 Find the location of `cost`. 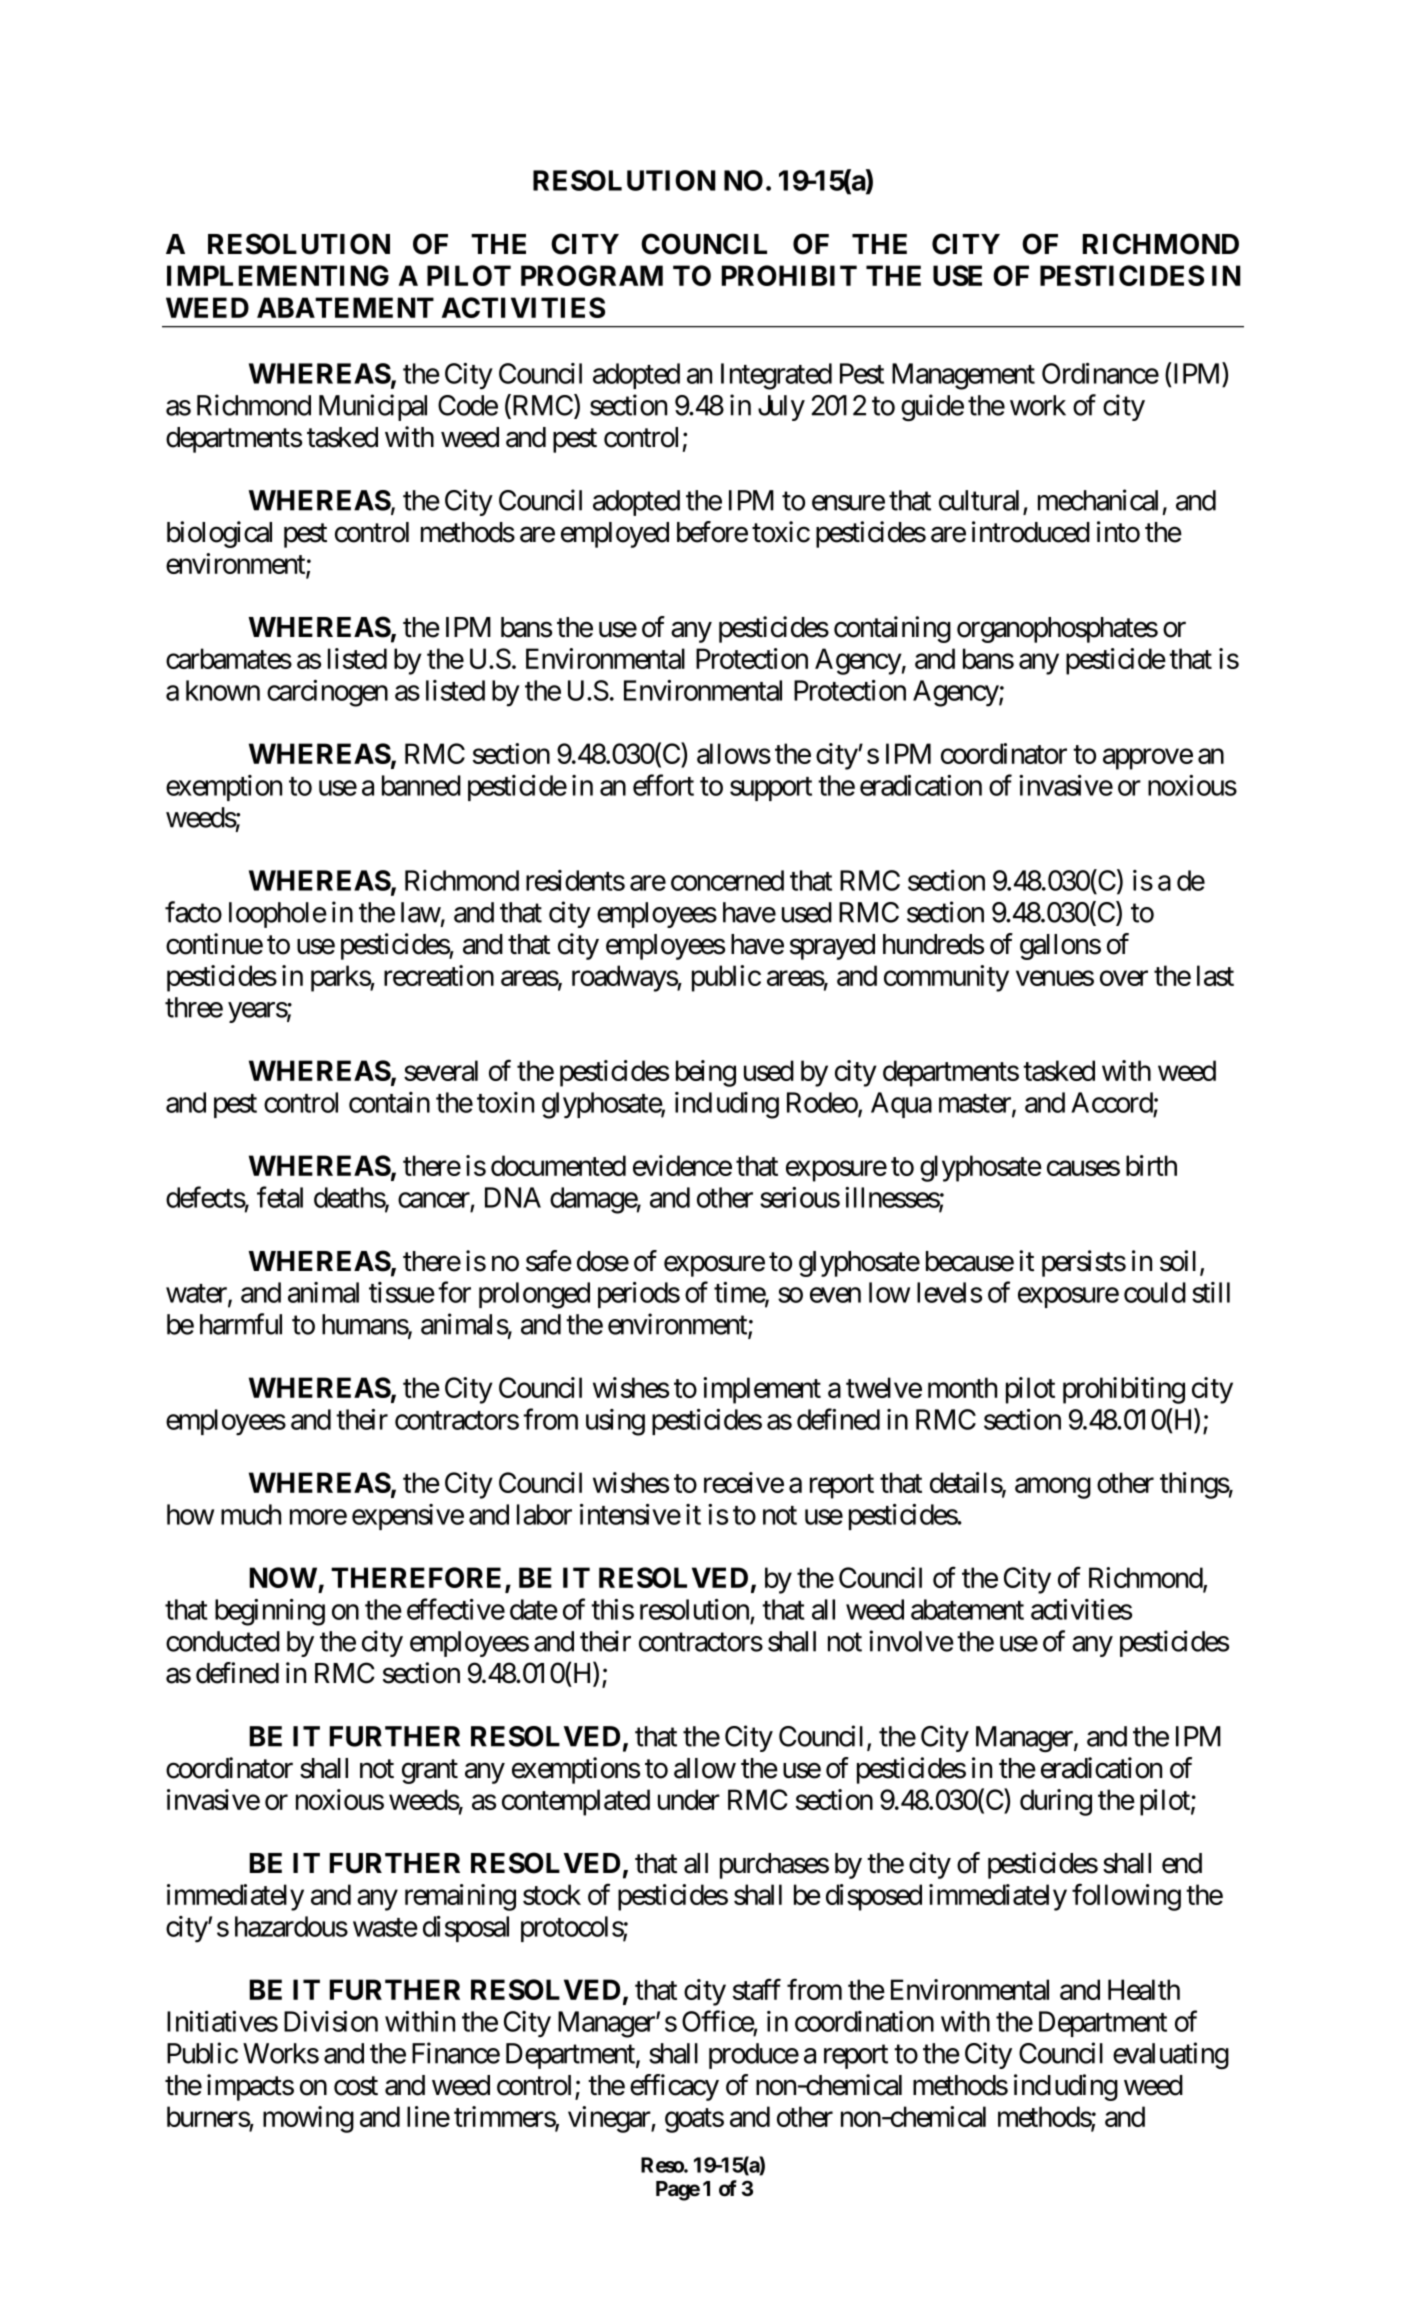

cost is located at coordinates (356, 2086).
